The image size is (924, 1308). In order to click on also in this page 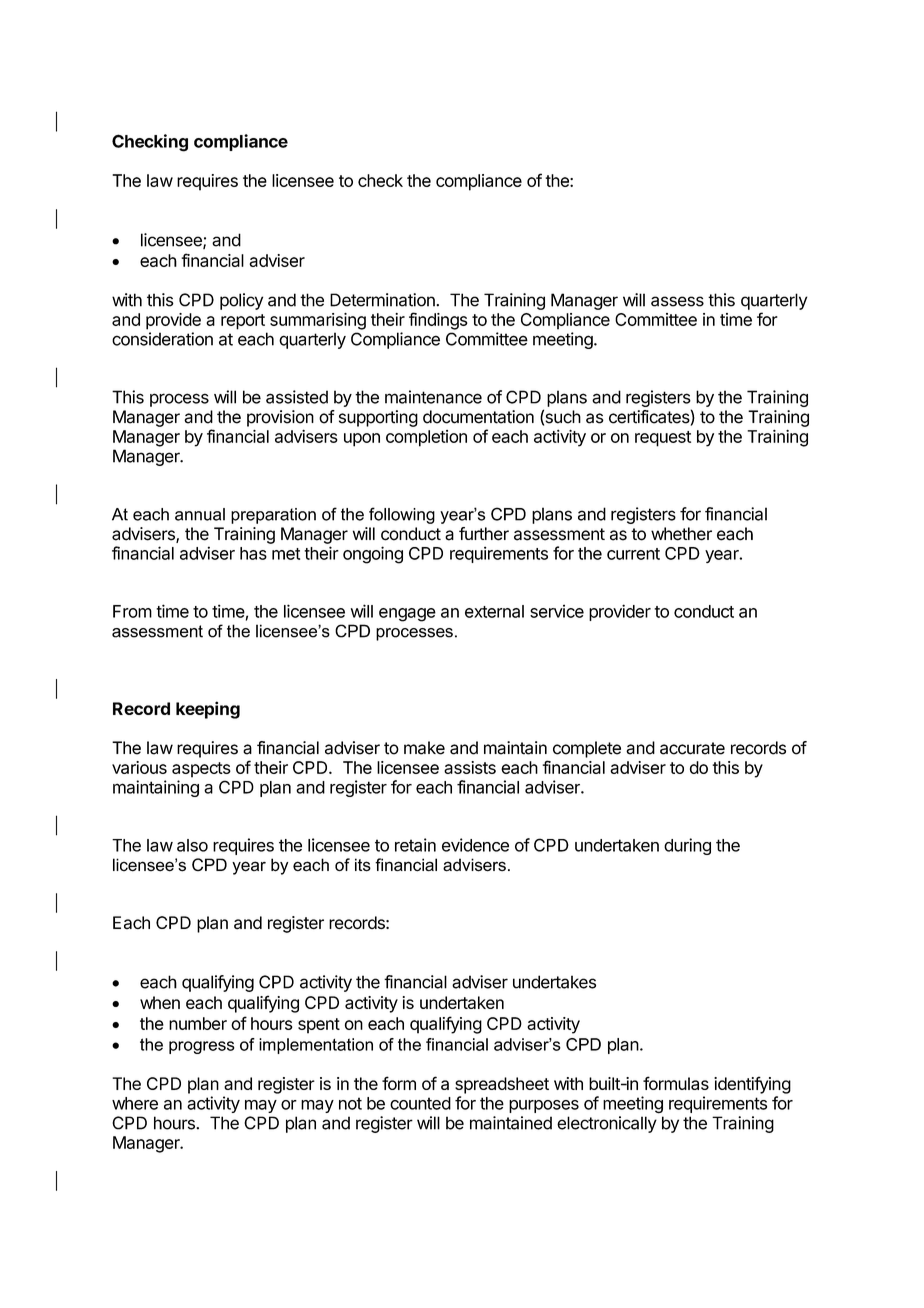, I will do `click(192, 845)`.
